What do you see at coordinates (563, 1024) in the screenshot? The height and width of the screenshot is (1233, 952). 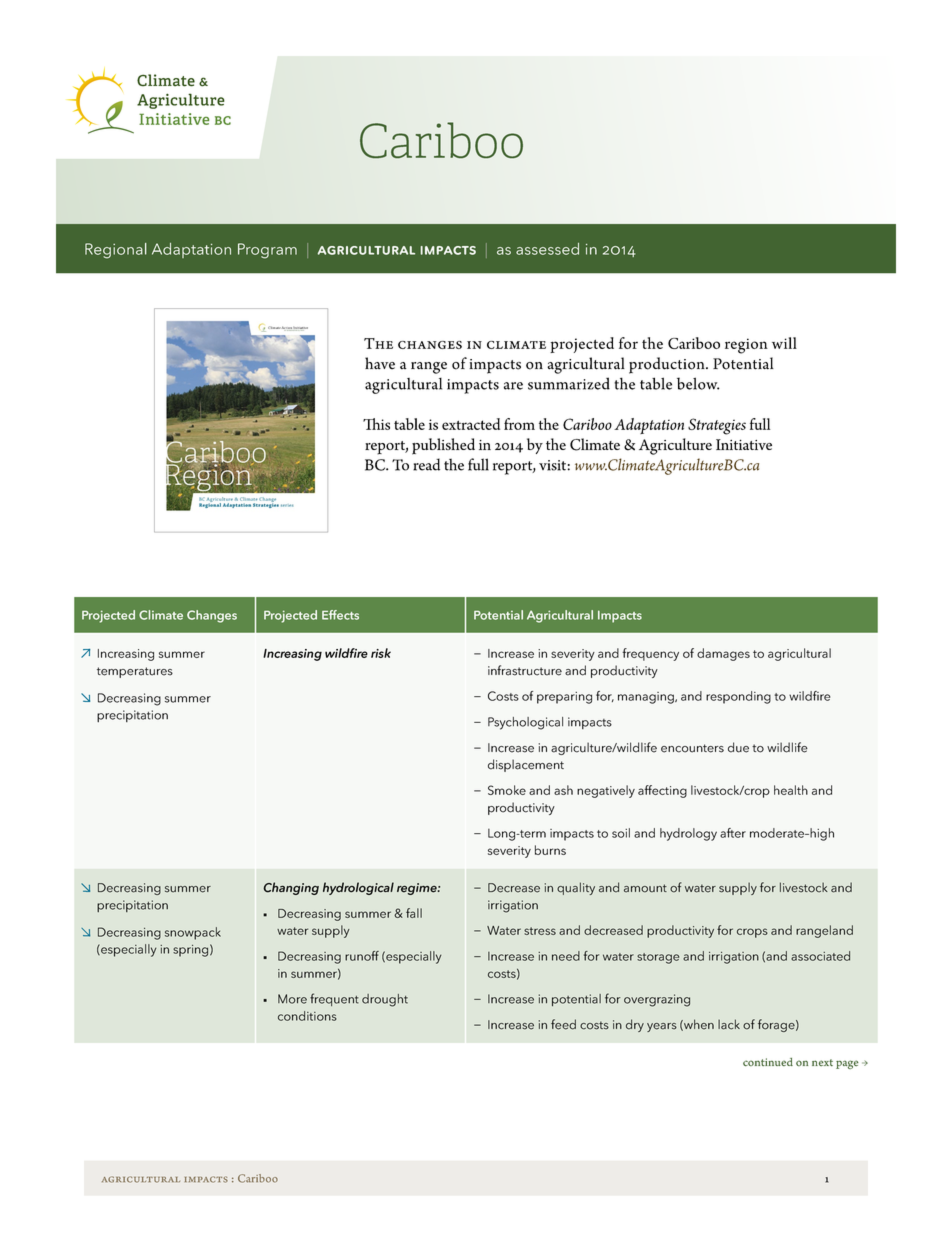 I see `feed` at bounding box center [563, 1024].
